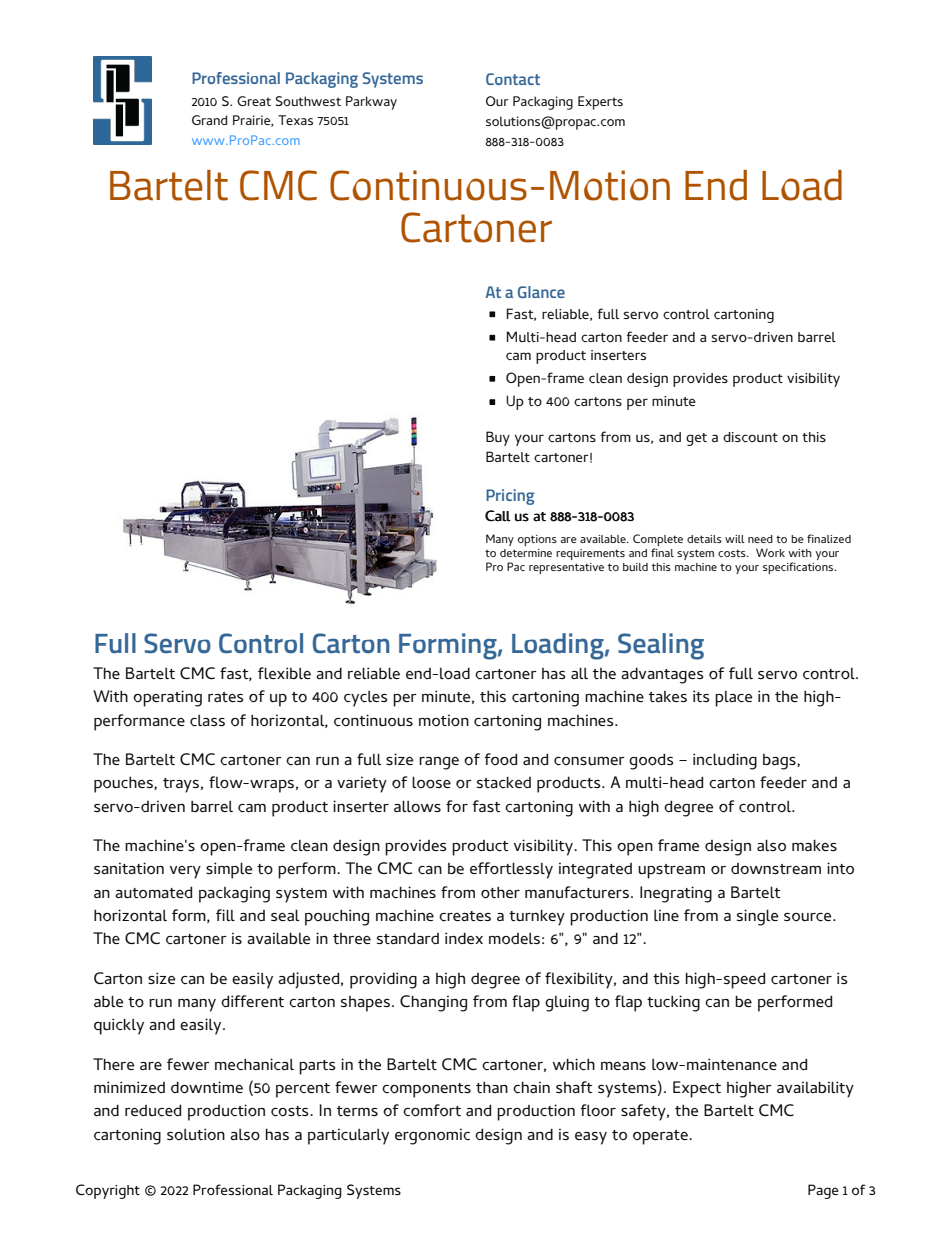 The width and height of the screenshot is (952, 1233). I want to click on Contact, so click(513, 79).
